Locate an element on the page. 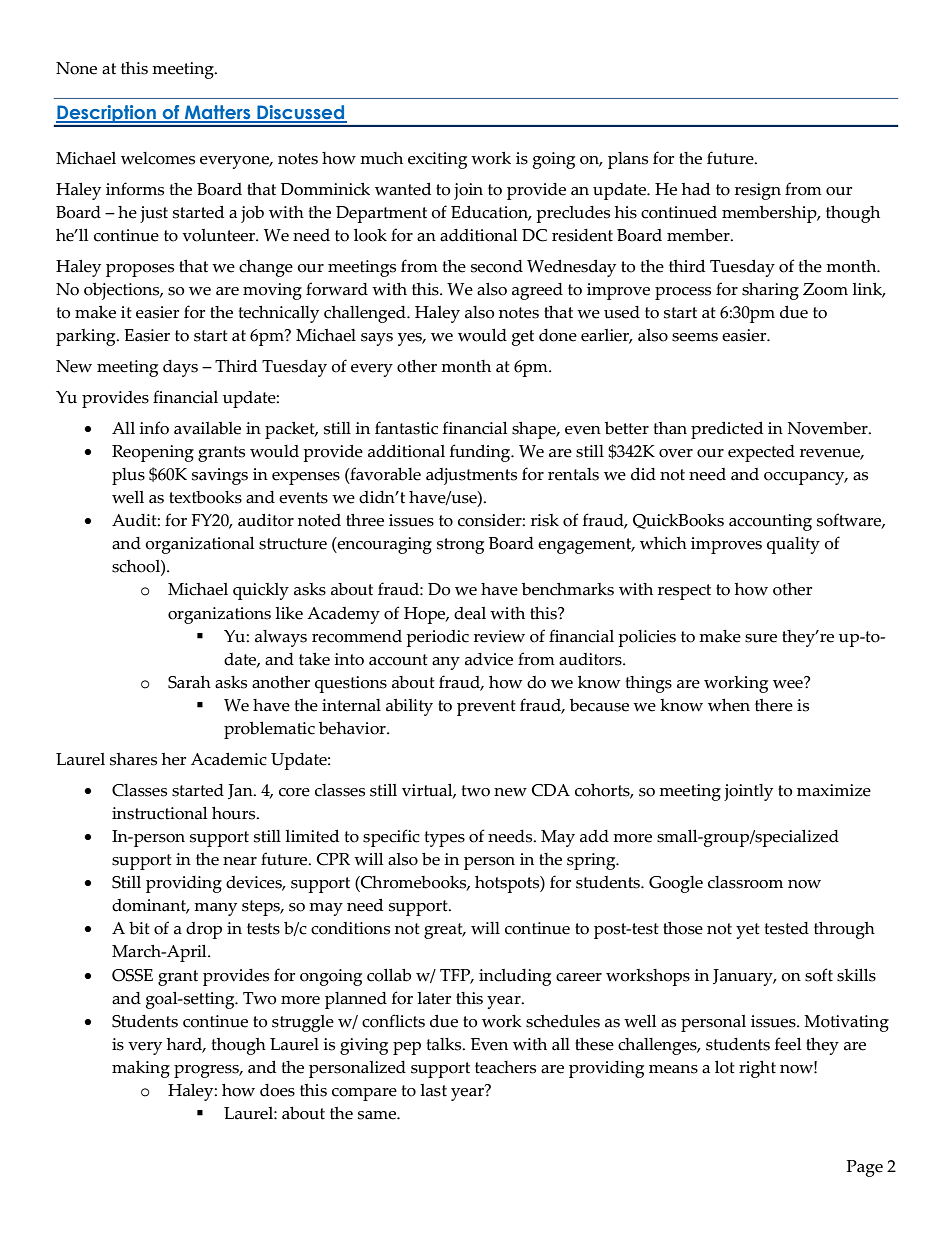 The height and width of the document is (1233, 952). organizations is located at coordinates (219, 615).
